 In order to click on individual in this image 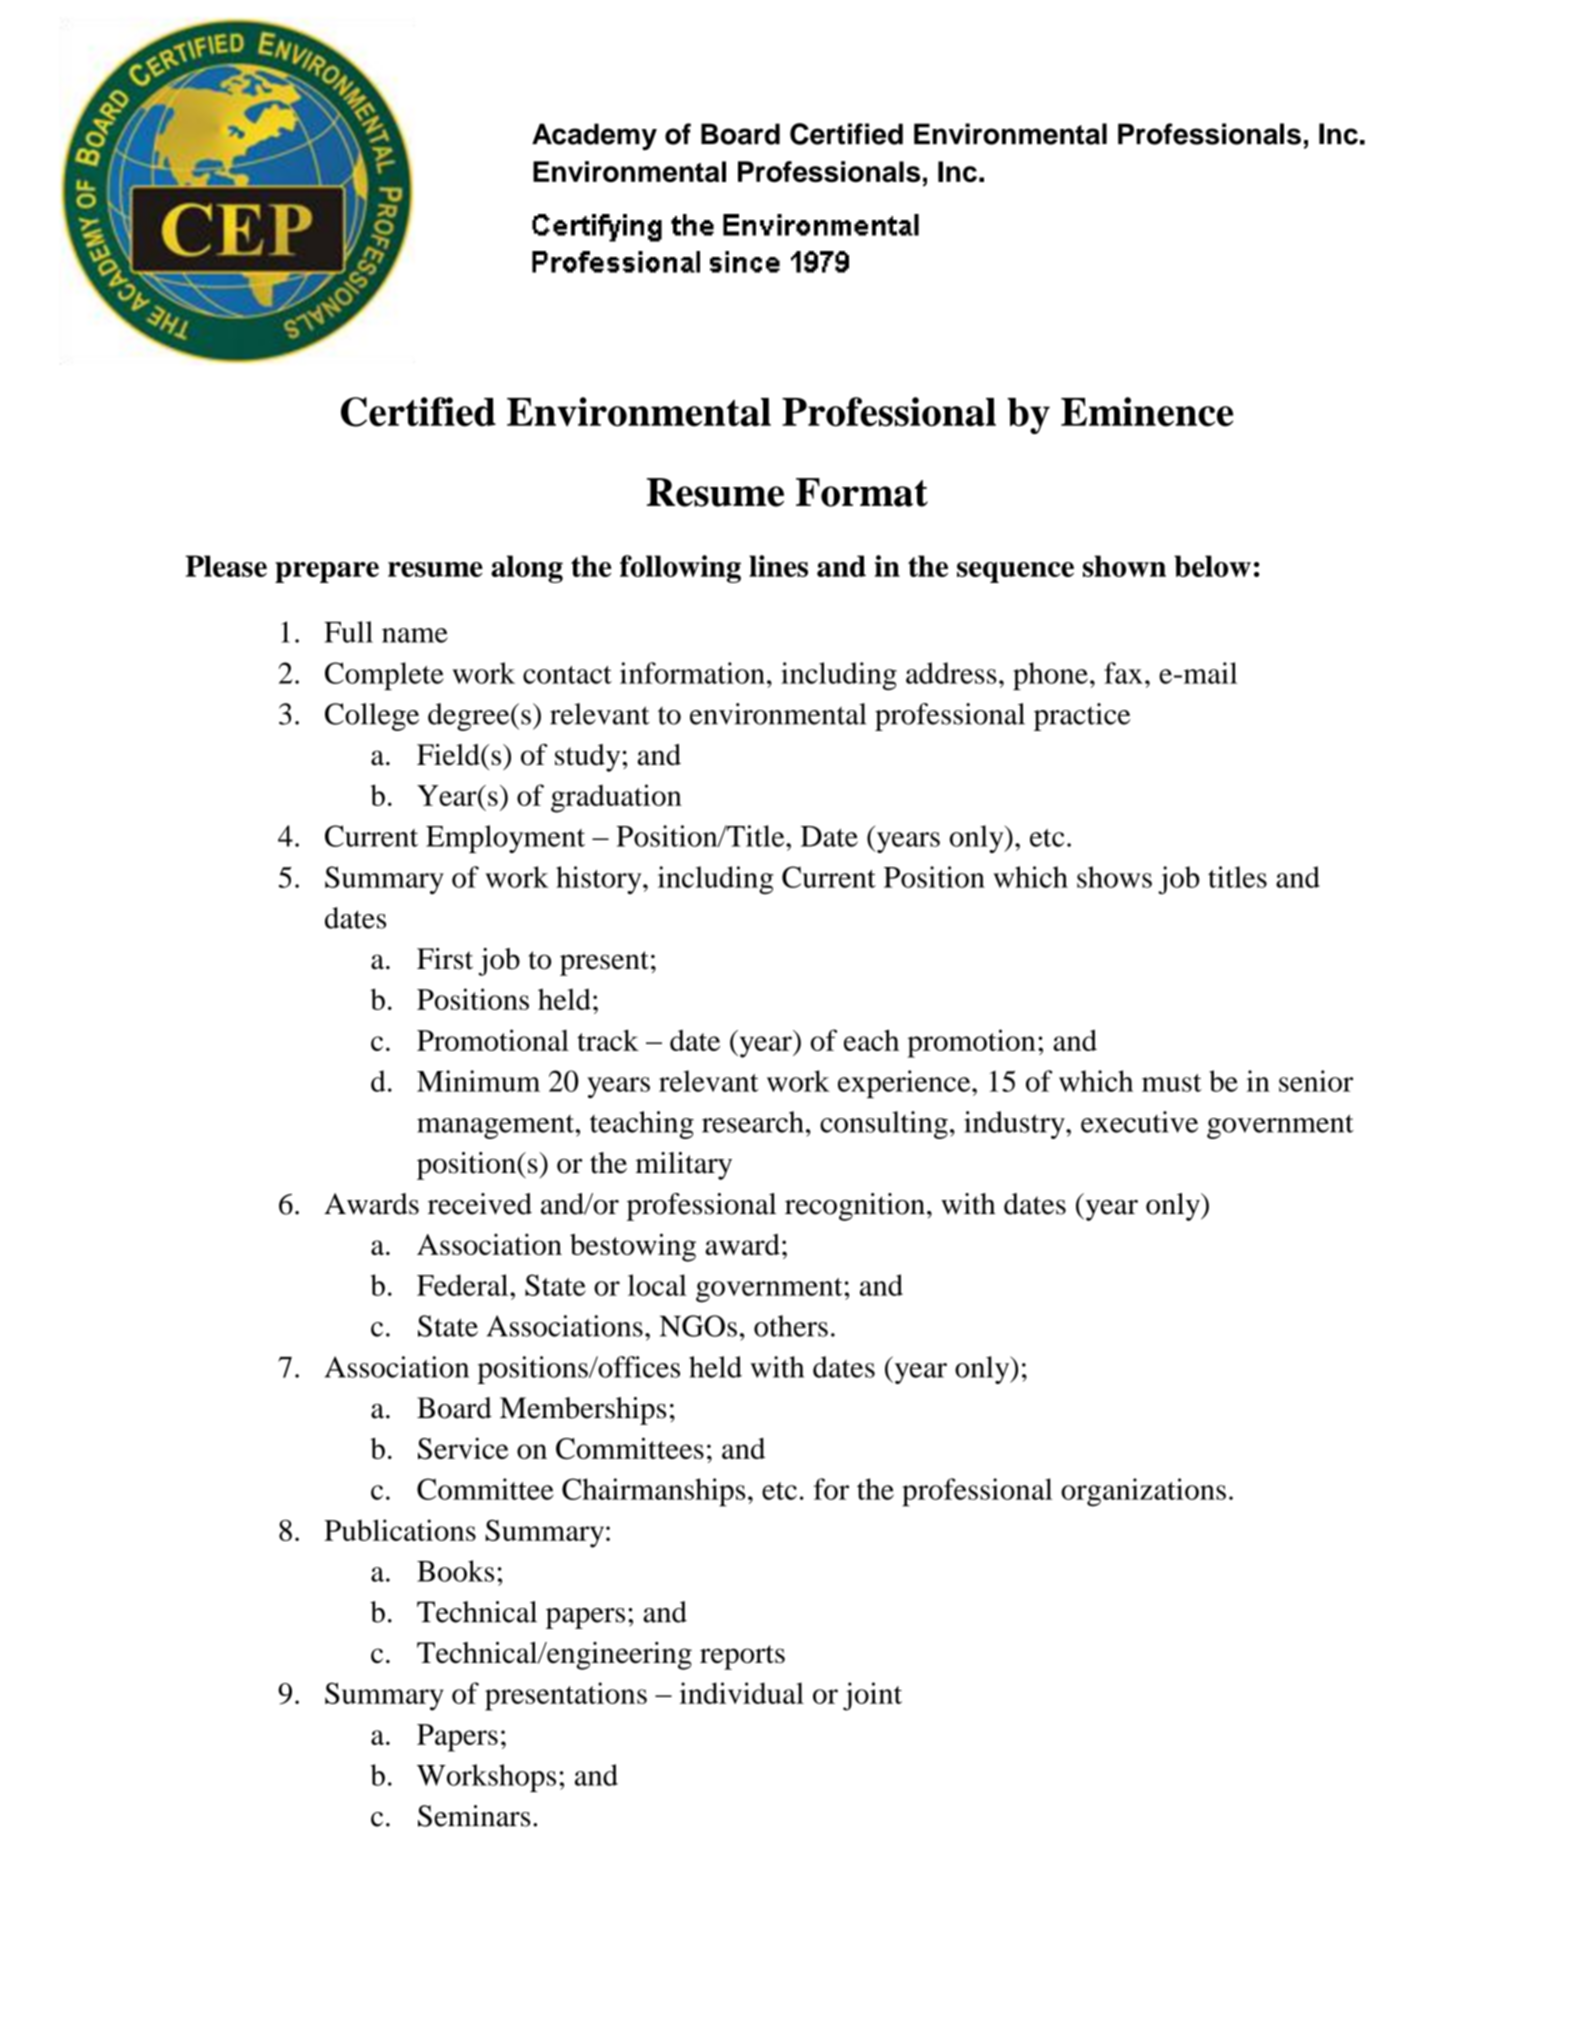, I will do `click(741, 1693)`.
